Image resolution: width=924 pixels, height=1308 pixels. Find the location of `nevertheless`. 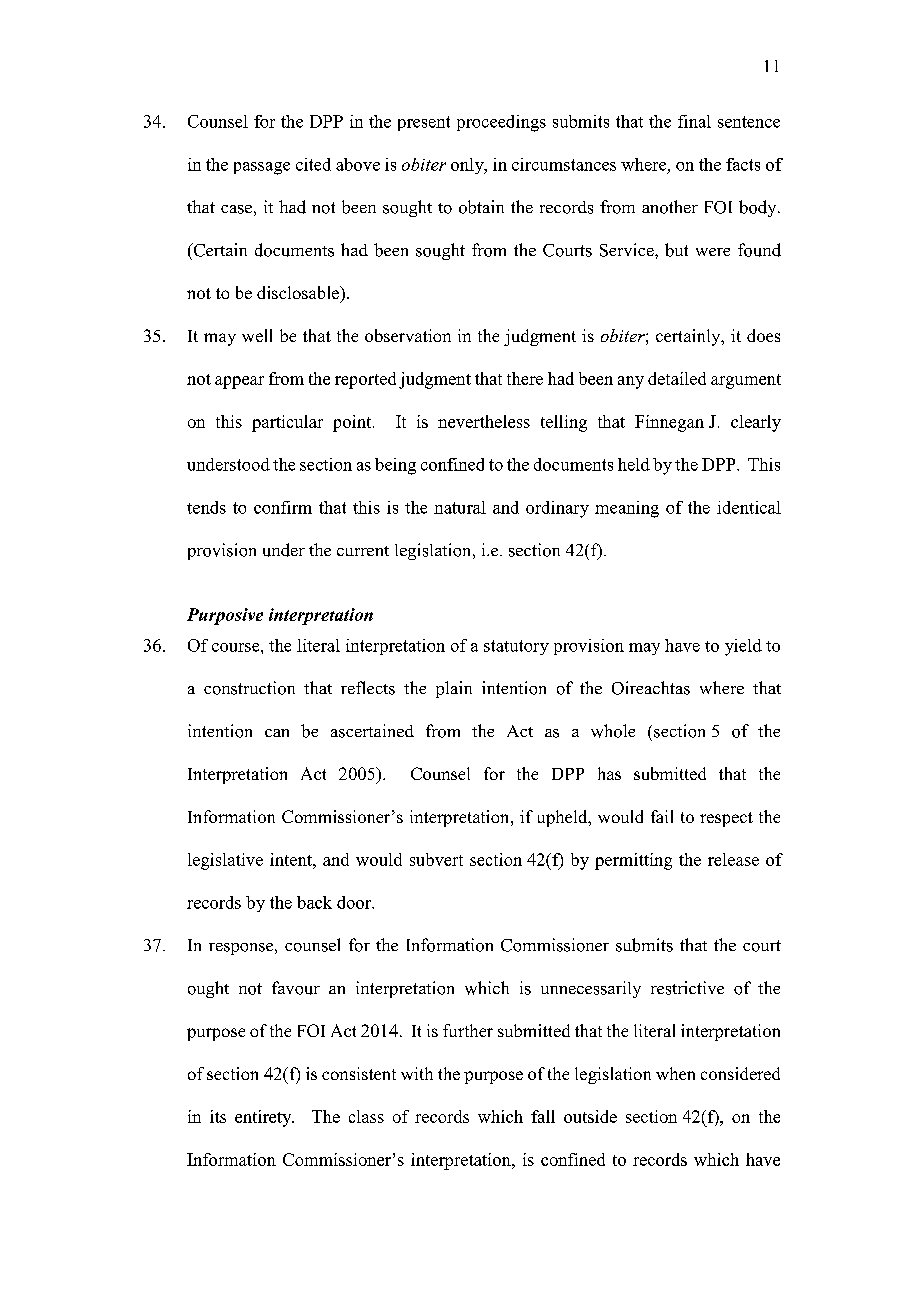

nevertheless is located at coordinates (484, 421).
